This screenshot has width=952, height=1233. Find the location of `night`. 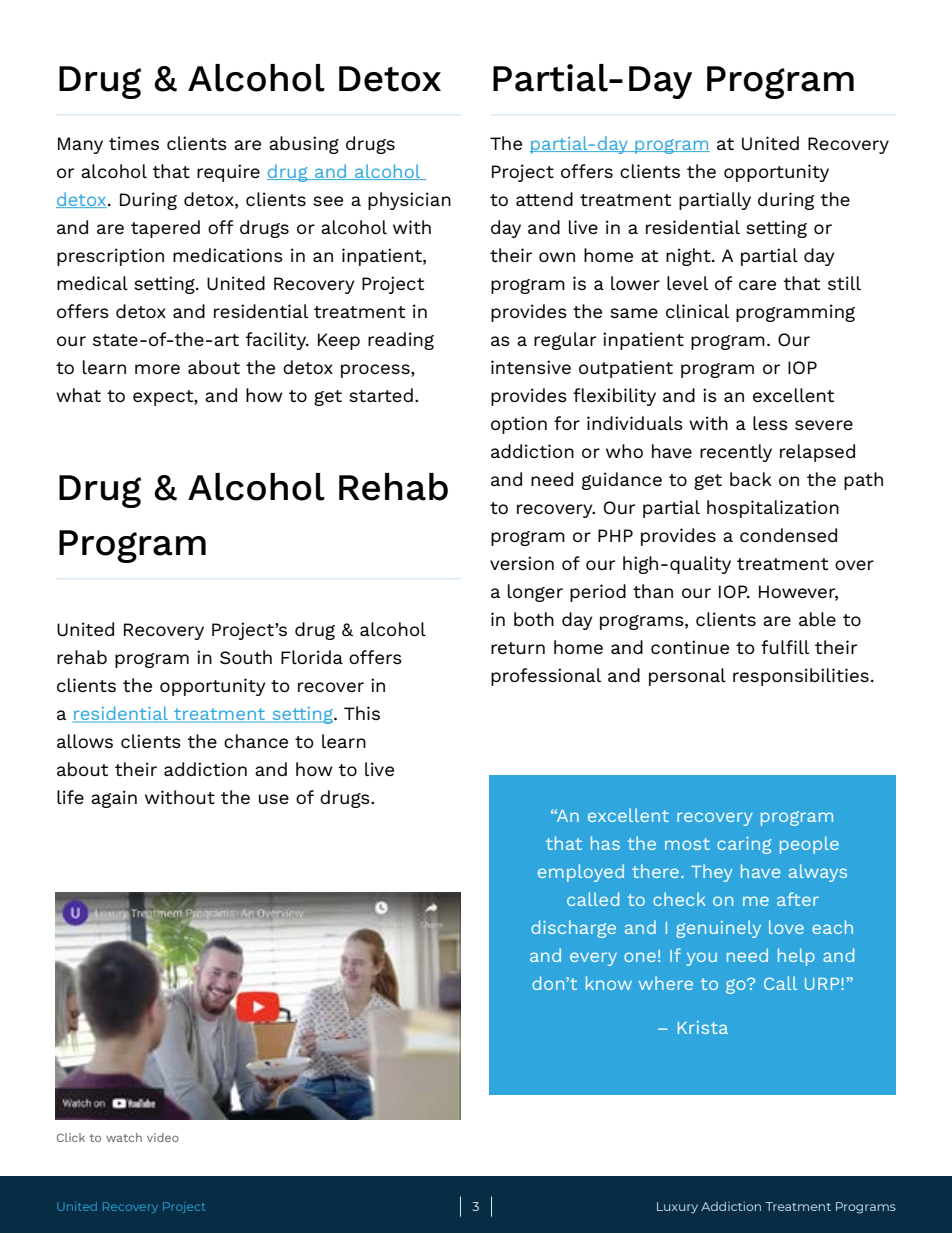

night is located at coordinates (689, 257).
